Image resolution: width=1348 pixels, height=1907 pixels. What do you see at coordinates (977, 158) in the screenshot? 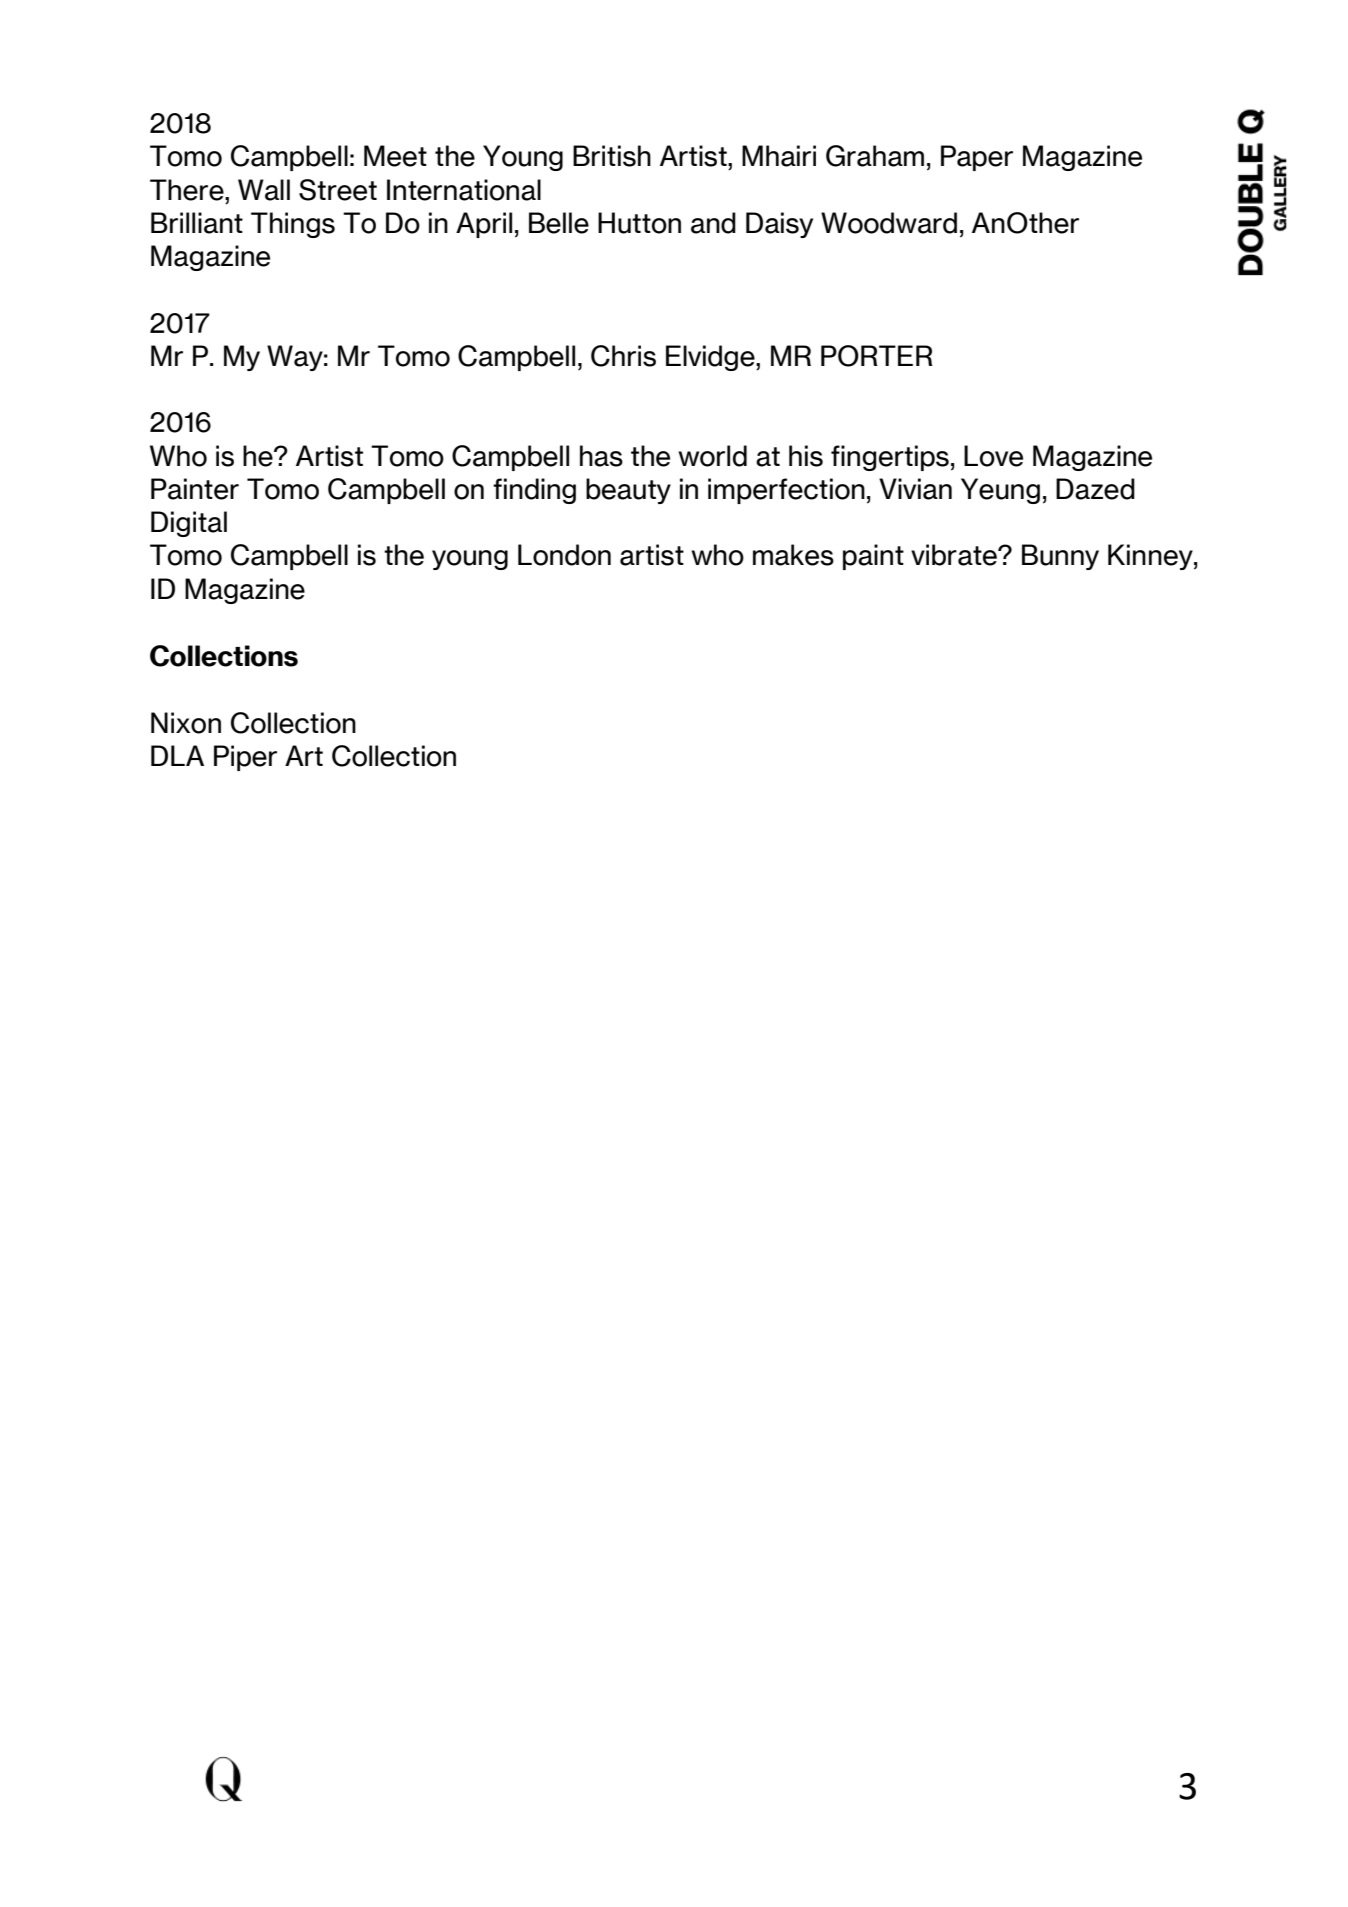
I see `Paper` at bounding box center [977, 158].
